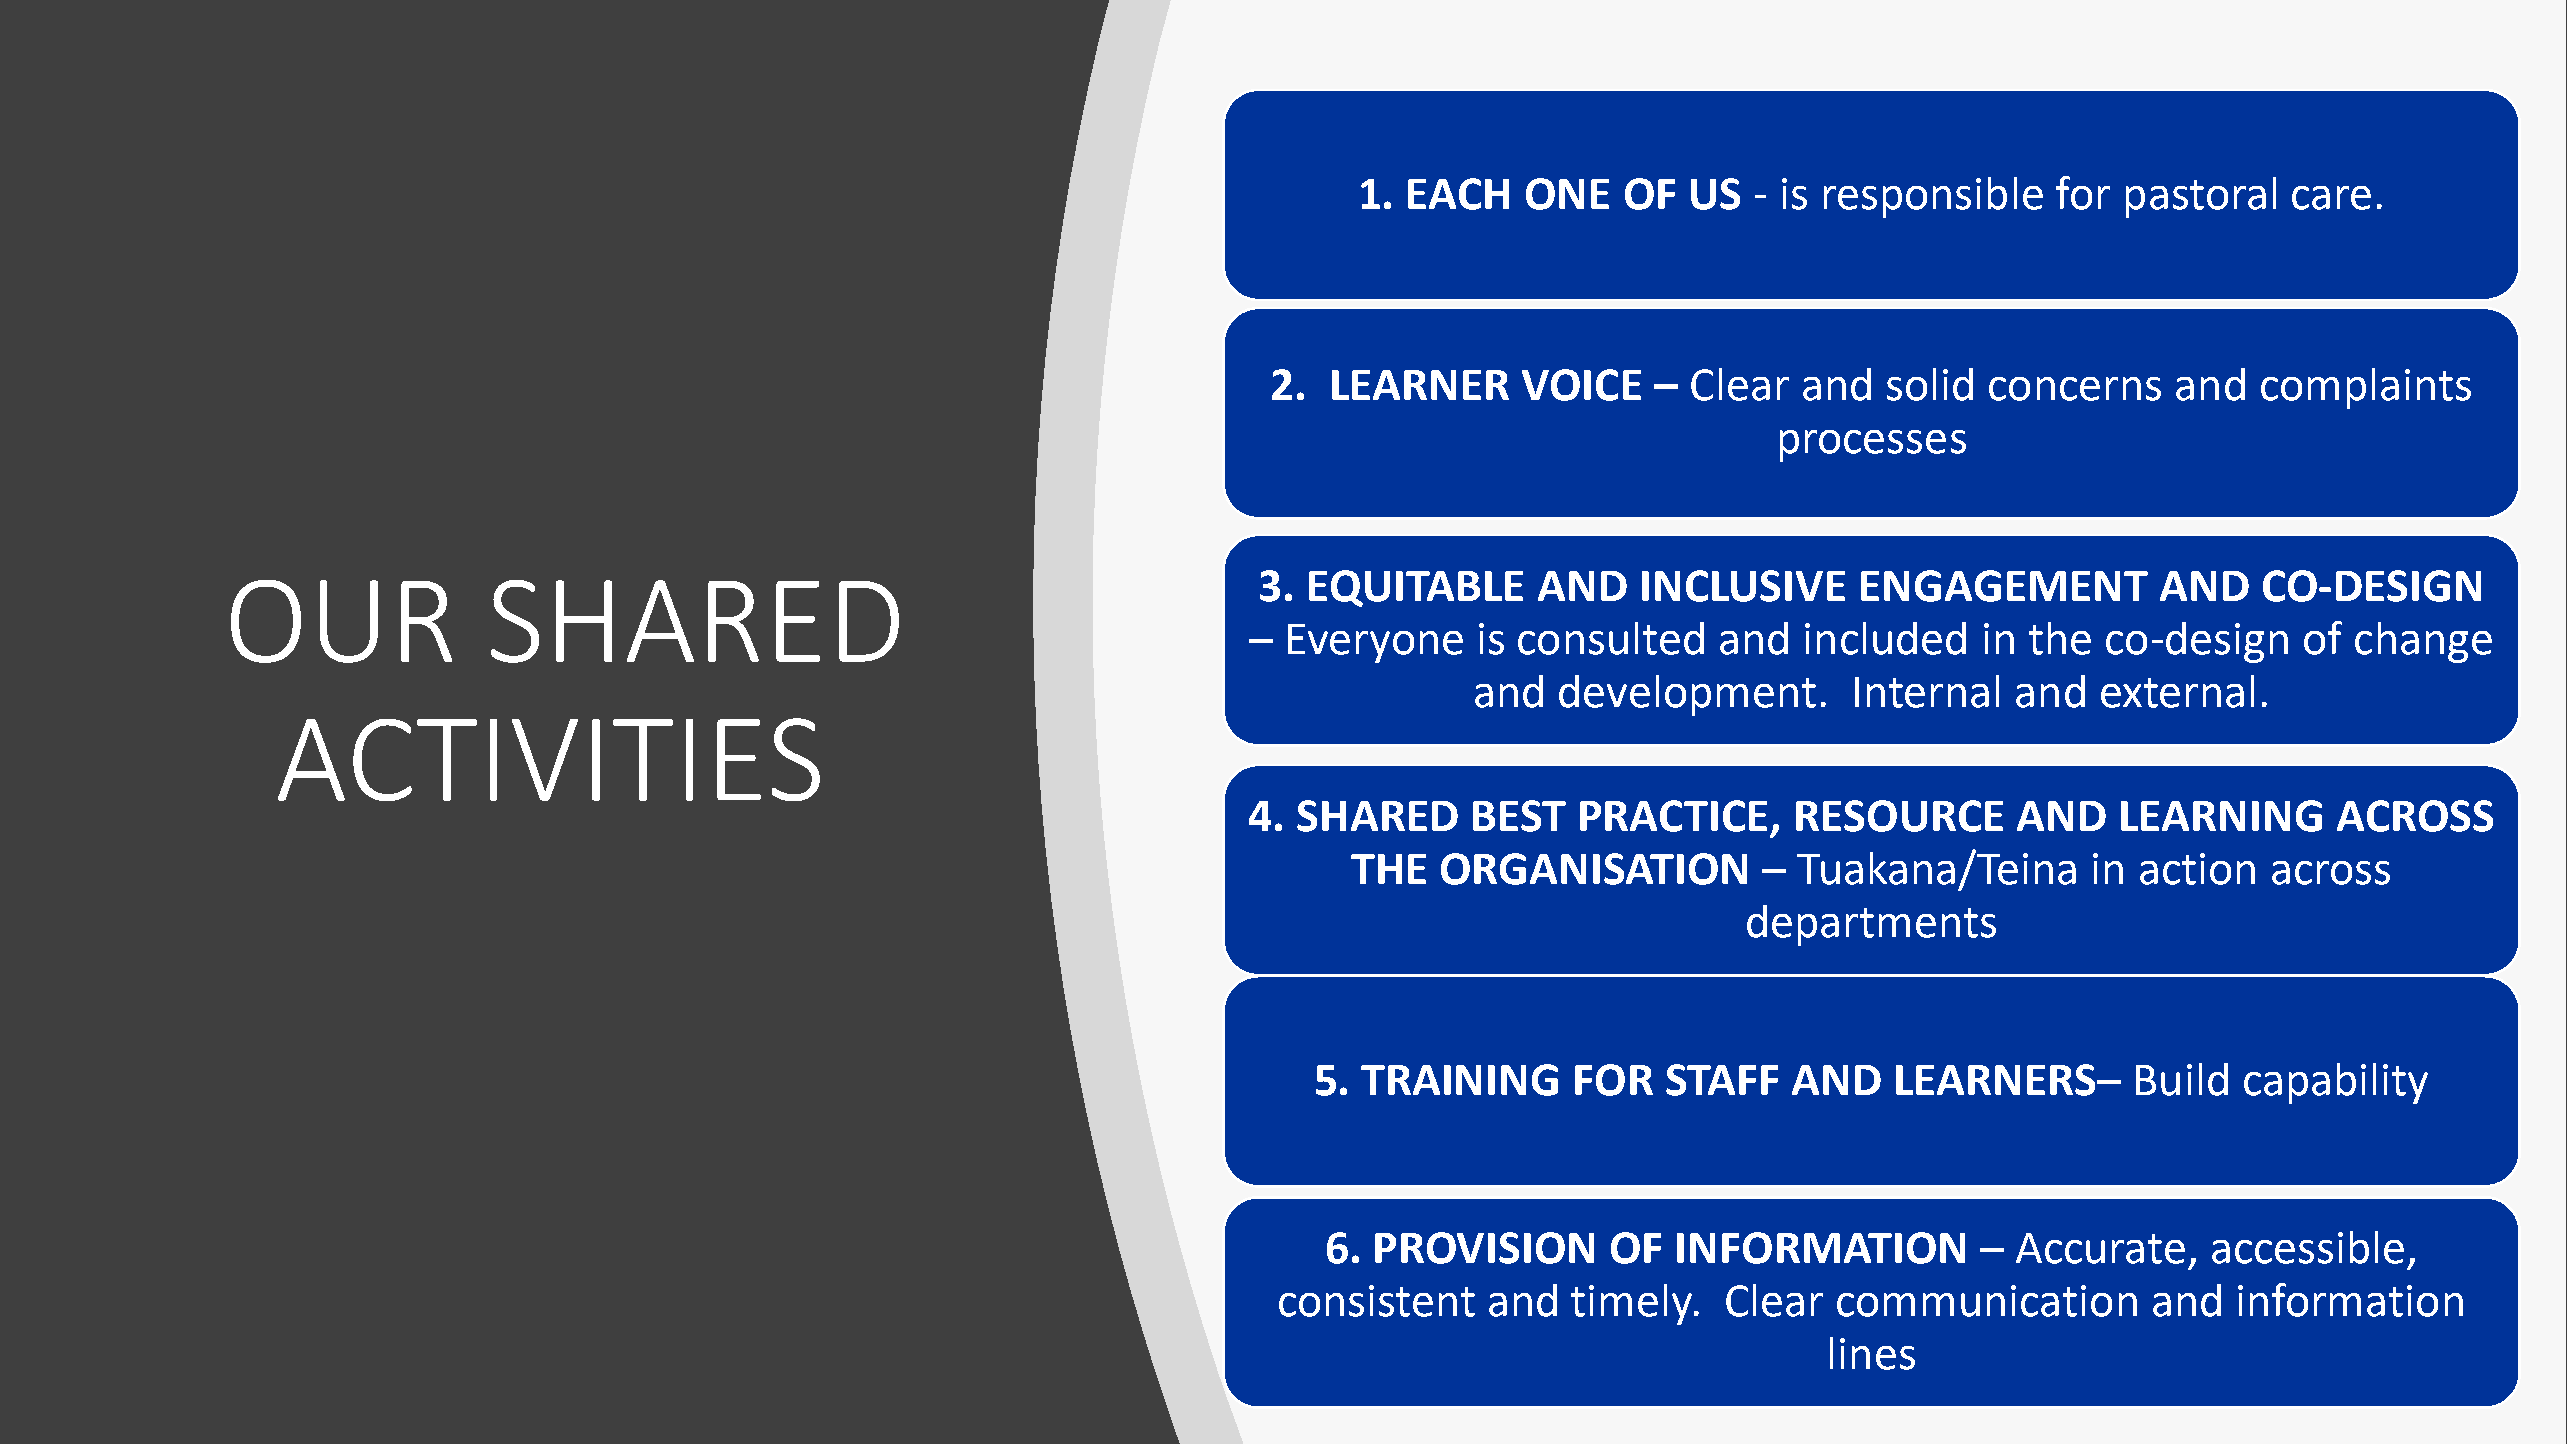 This image has width=2567, height=1444. What do you see at coordinates (1933, 197) in the image?
I see `responsible` at bounding box center [1933, 197].
